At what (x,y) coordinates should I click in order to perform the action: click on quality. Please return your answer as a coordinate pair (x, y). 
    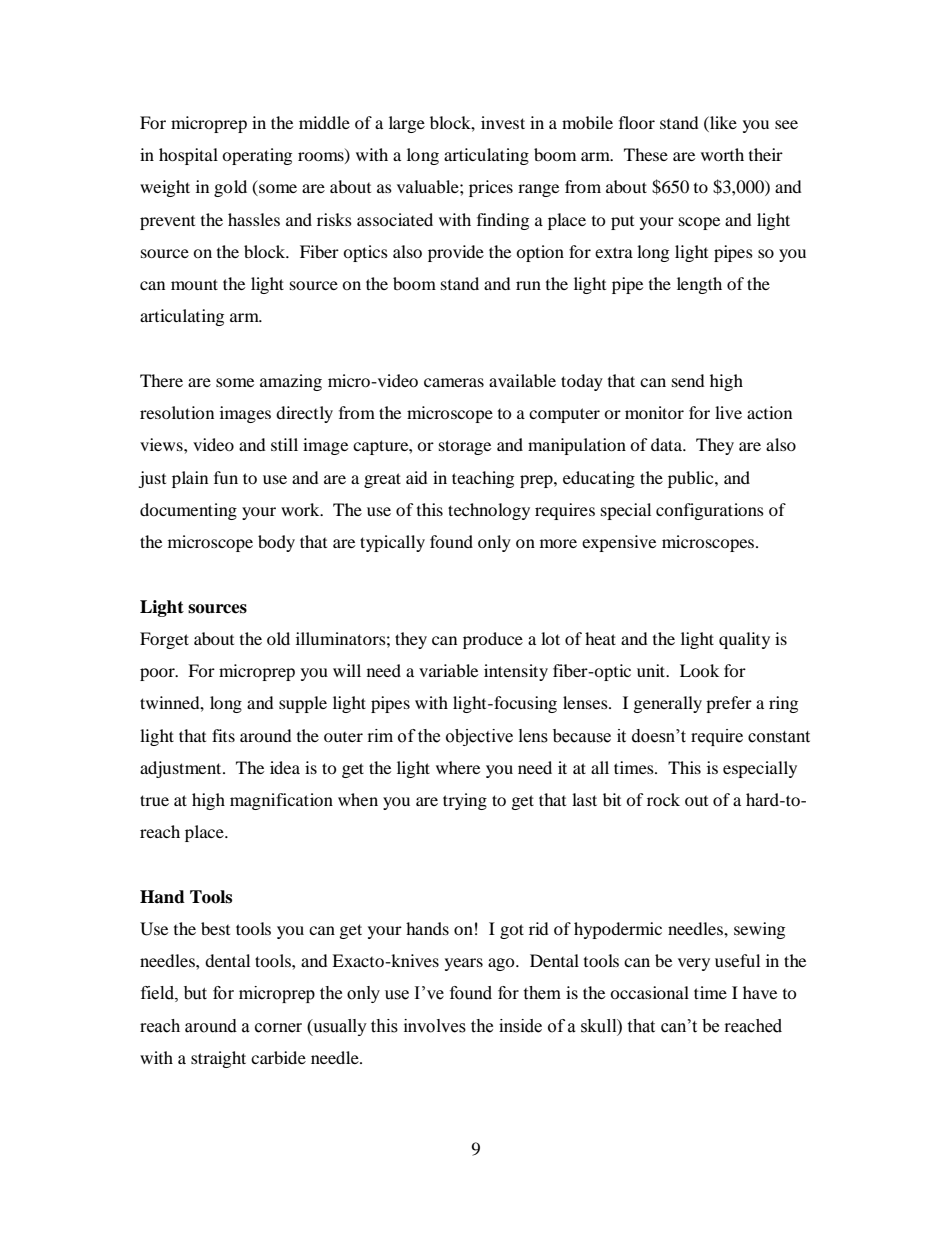
    Looking at the image, I should click on (744, 640).
